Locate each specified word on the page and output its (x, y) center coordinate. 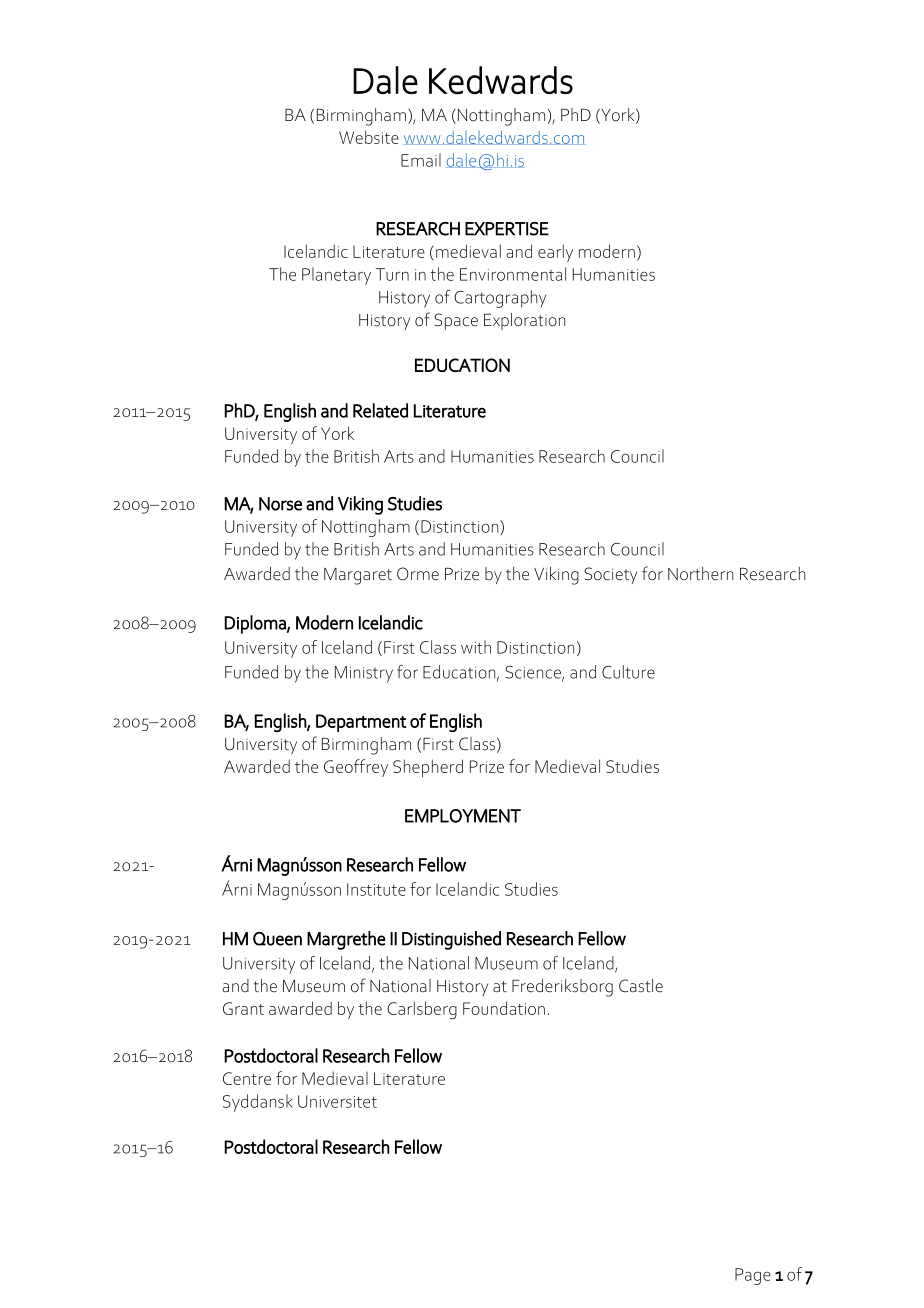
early (555, 253)
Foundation (504, 1008)
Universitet (337, 1101)
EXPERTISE (507, 229)
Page (753, 1276)
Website (369, 137)
